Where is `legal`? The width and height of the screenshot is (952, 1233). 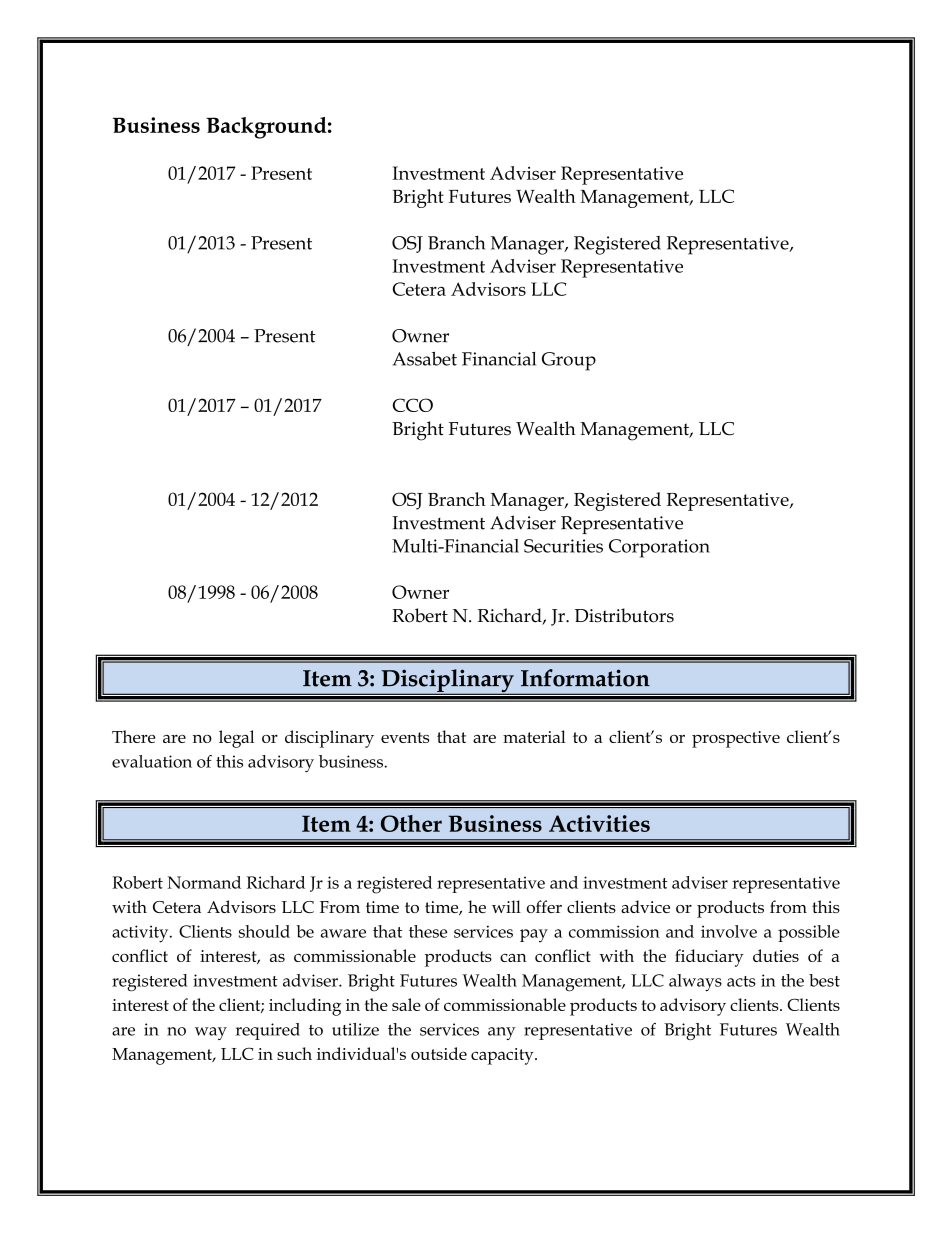
legal is located at coordinates (236, 739).
